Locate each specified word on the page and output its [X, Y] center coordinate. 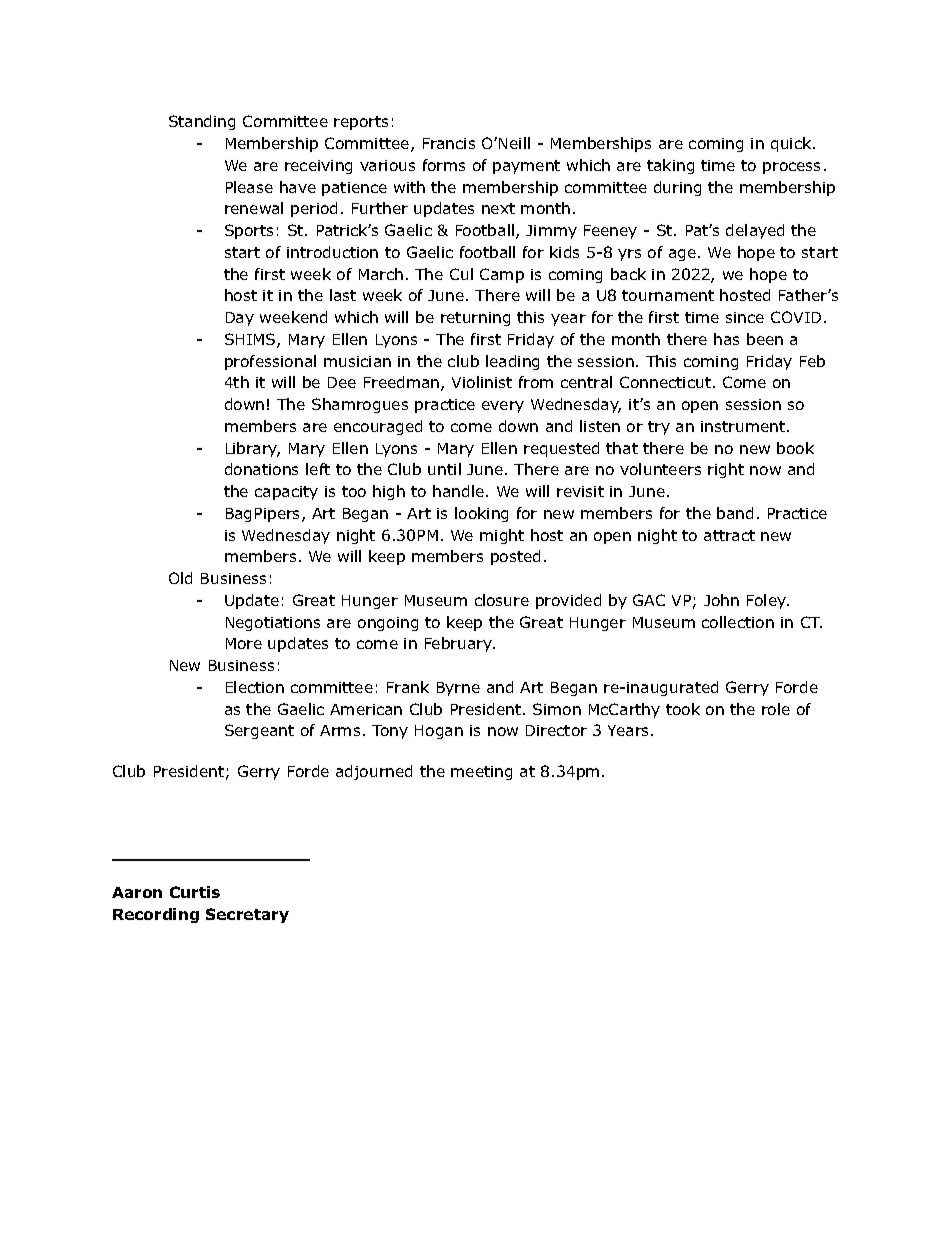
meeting [481, 773]
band [735, 513]
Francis [449, 143]
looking [481, 514]
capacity [286, 493]
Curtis [195, 892]
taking [670, 166]
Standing [202, 122]
